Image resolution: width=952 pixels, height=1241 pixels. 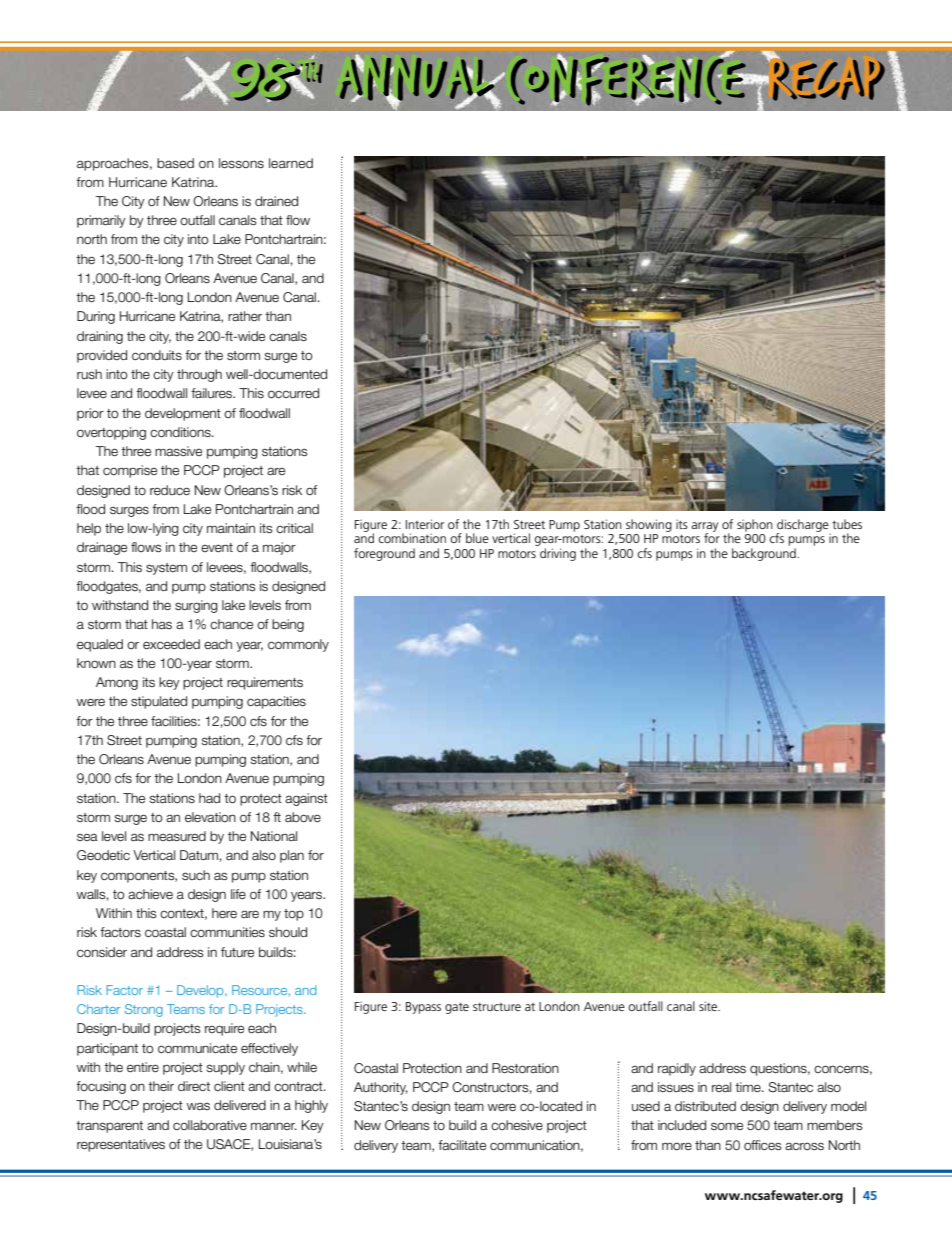 I want to click on communities, so click(x=227, y=932).
